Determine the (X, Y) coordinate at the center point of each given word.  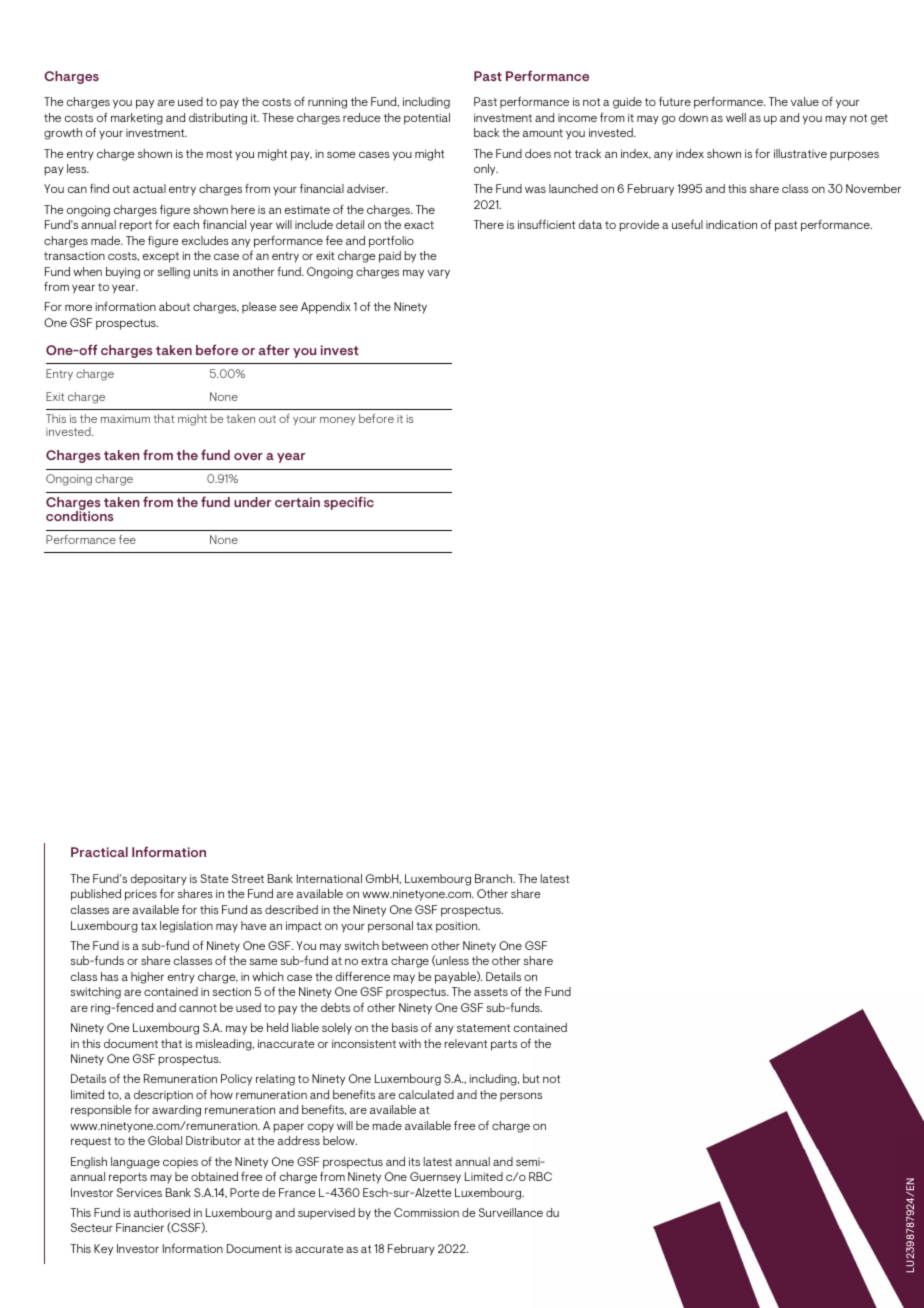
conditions (80, 515)
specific (349, 503)
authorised (162, 1212)
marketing (137, 119)
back (486, 132)
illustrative (800, 153)
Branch (495, 878)
